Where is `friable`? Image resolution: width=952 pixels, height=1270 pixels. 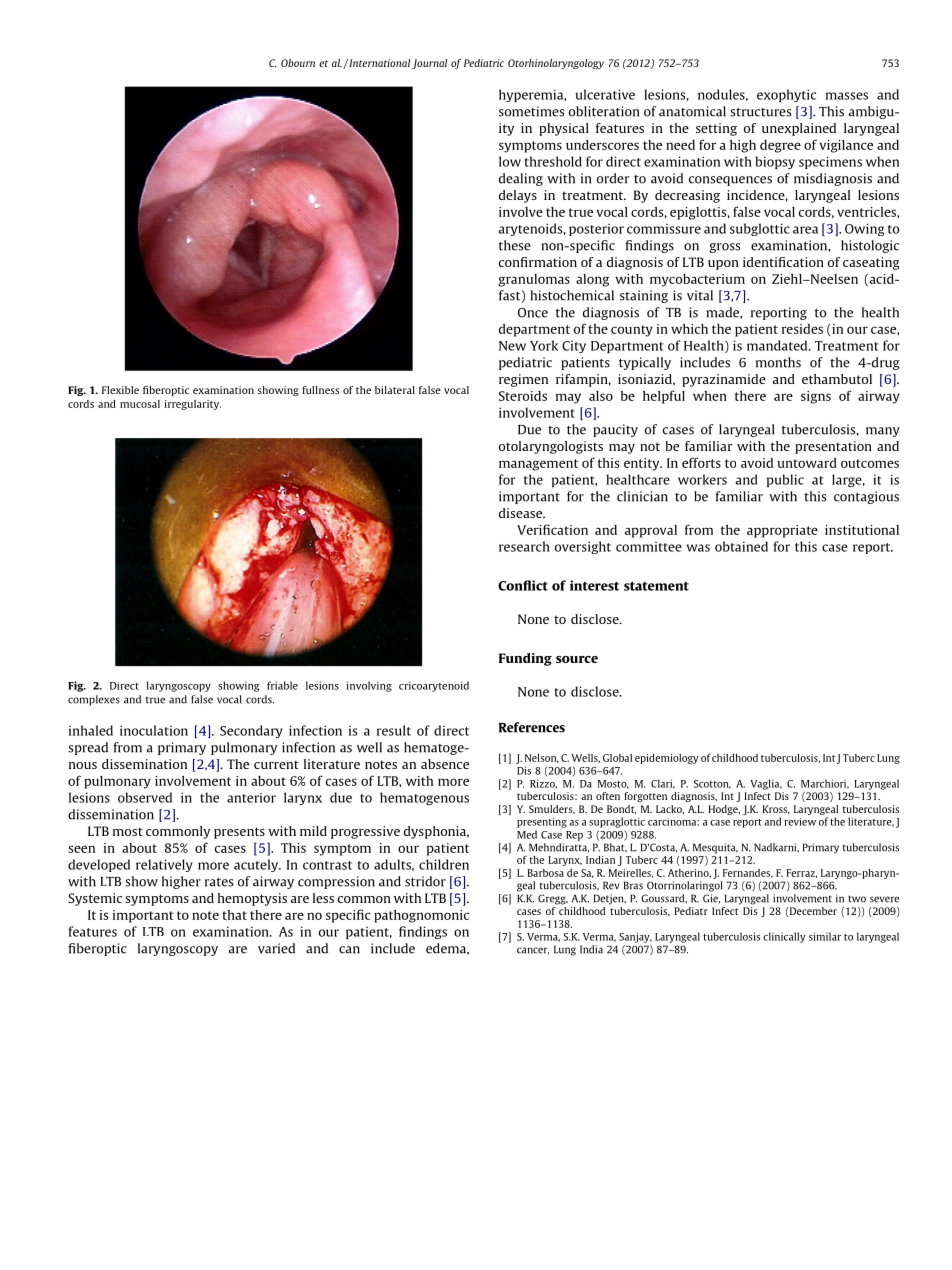
friable is located at coordinates (282, 685).
